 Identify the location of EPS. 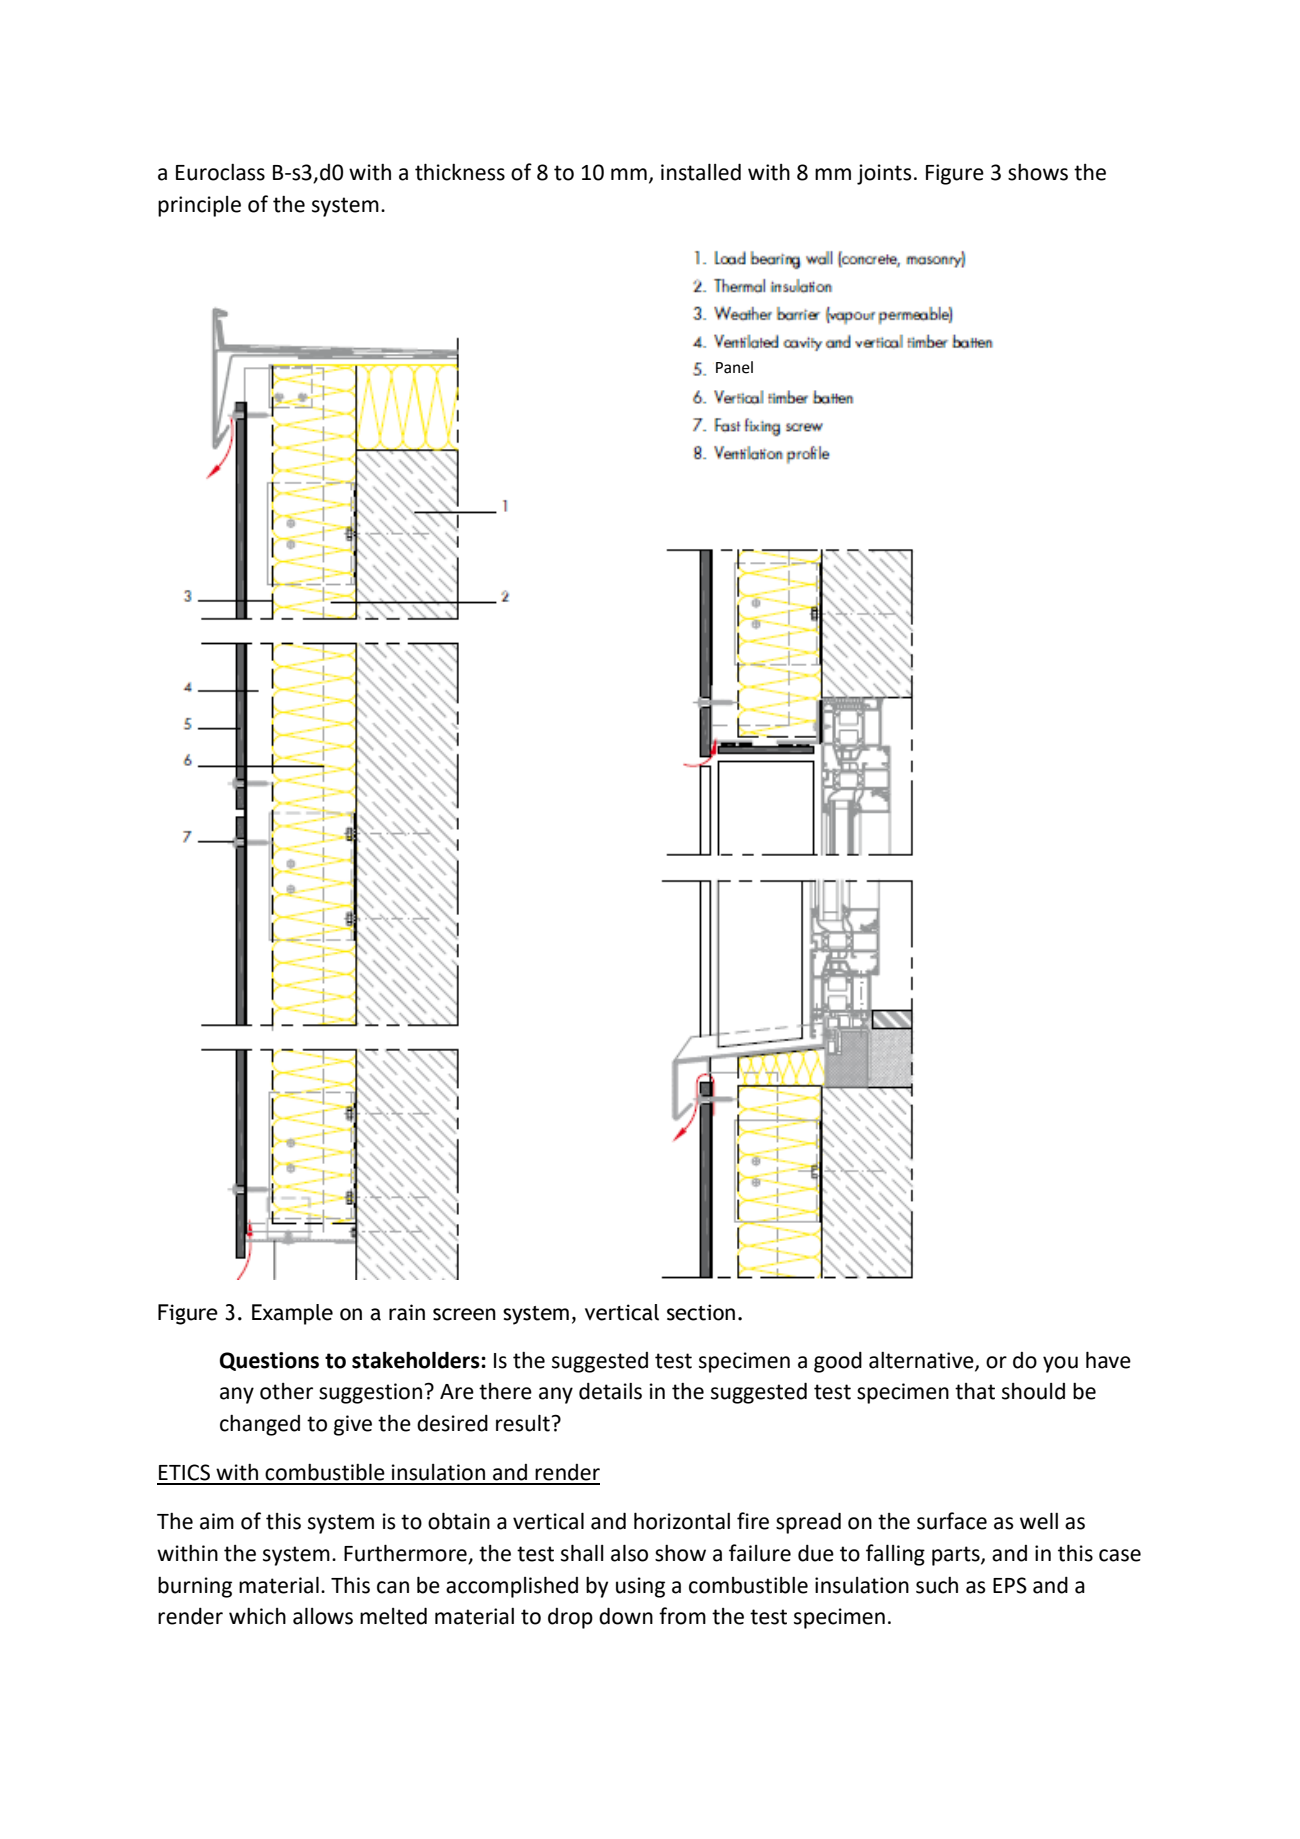
(1010, 1585).
